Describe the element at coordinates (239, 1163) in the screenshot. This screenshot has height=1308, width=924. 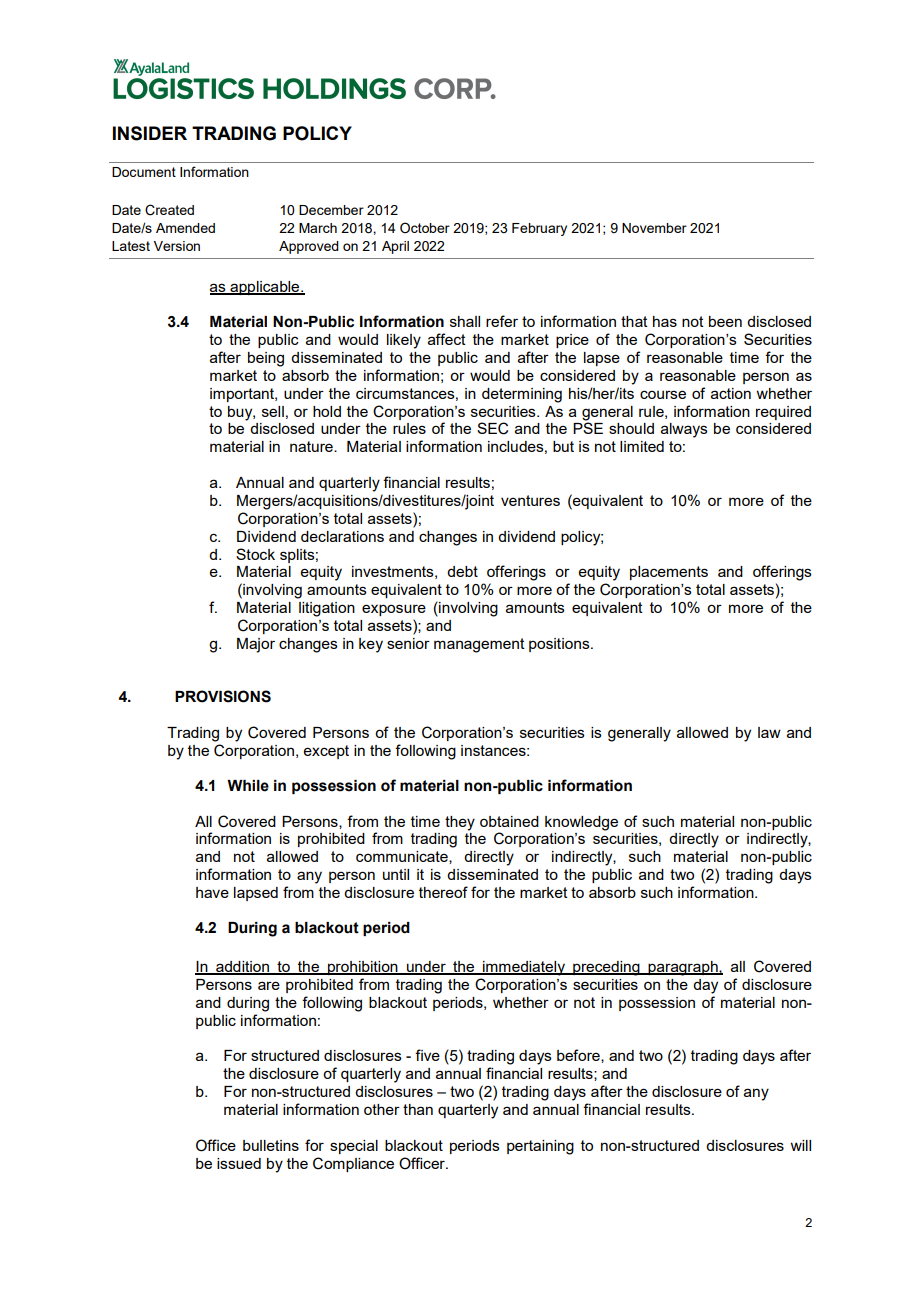
I see `issued` at that location.
